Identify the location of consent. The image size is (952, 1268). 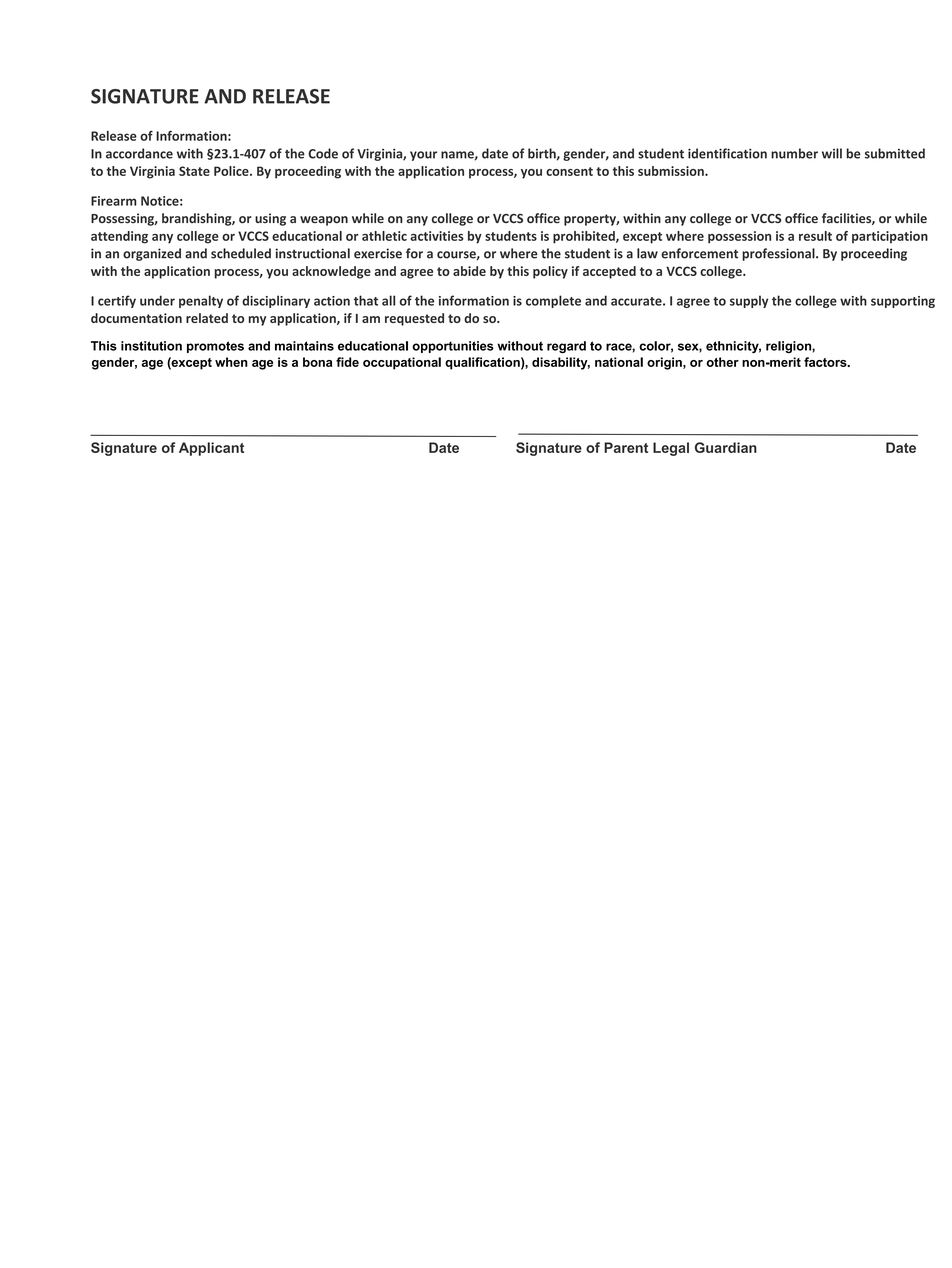
(569, 171).
